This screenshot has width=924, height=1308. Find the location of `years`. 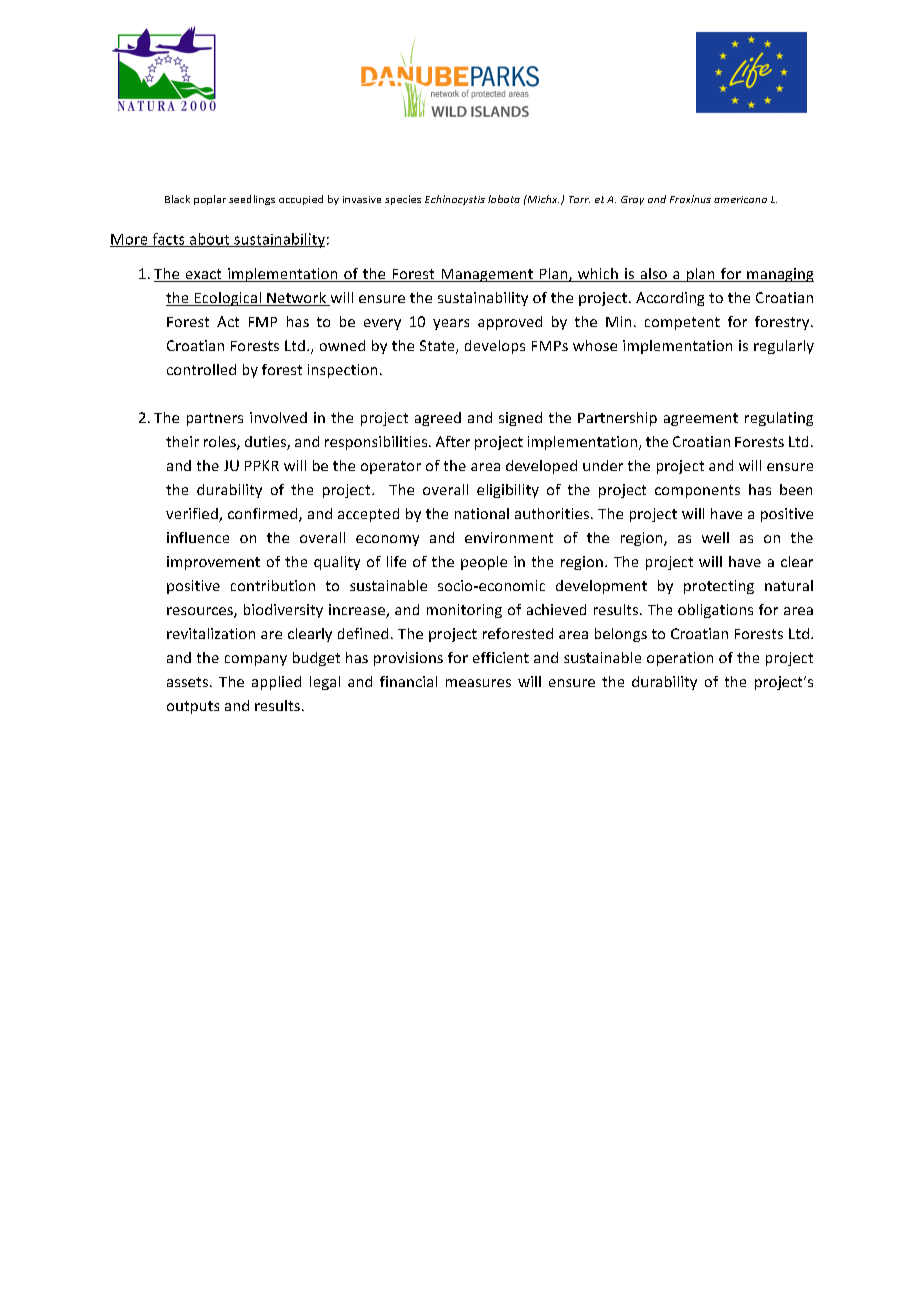

years is located at coordinates (451, 324).
